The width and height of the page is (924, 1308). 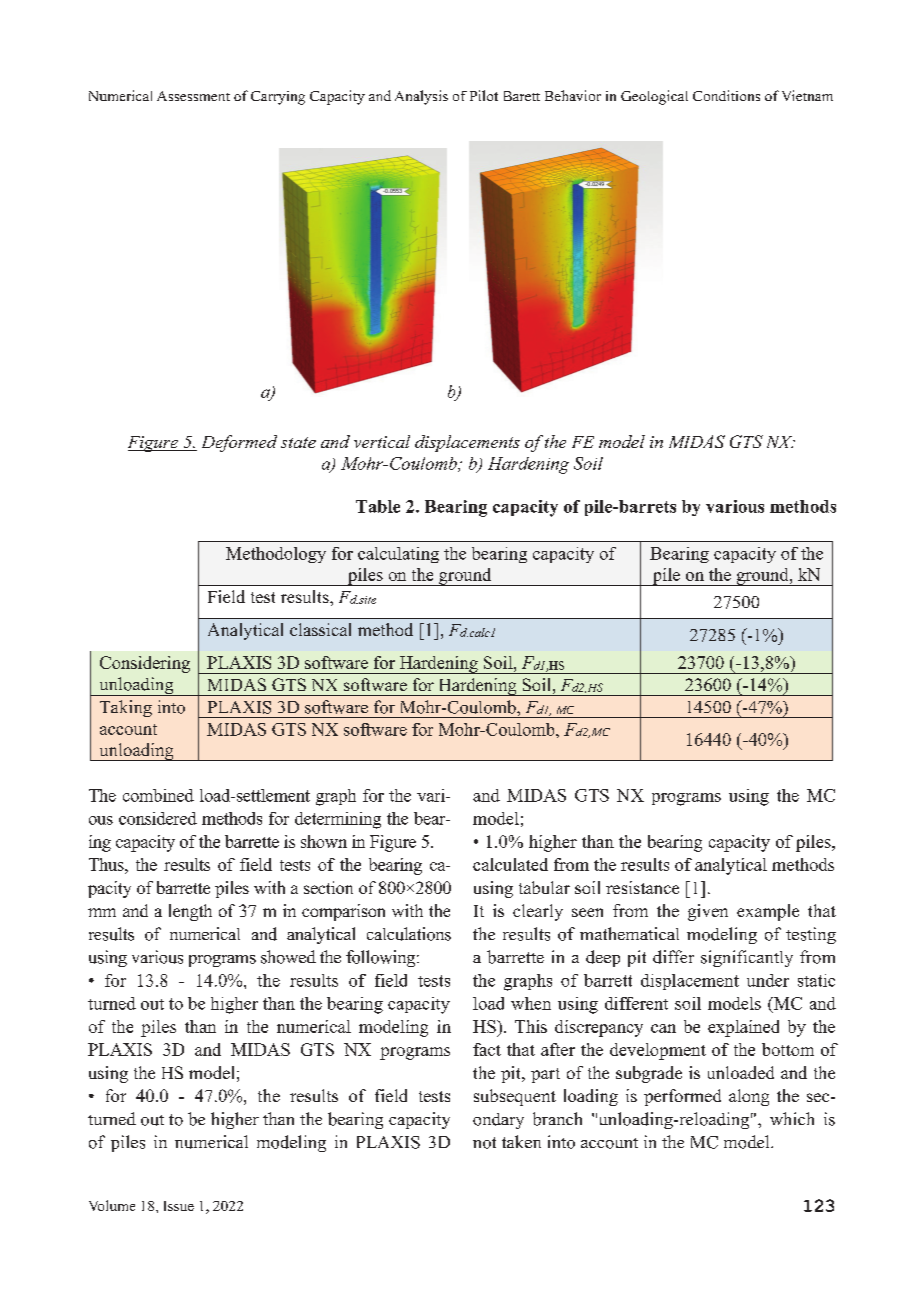 I want to click on Assessment, so click(x=193, y=96).
